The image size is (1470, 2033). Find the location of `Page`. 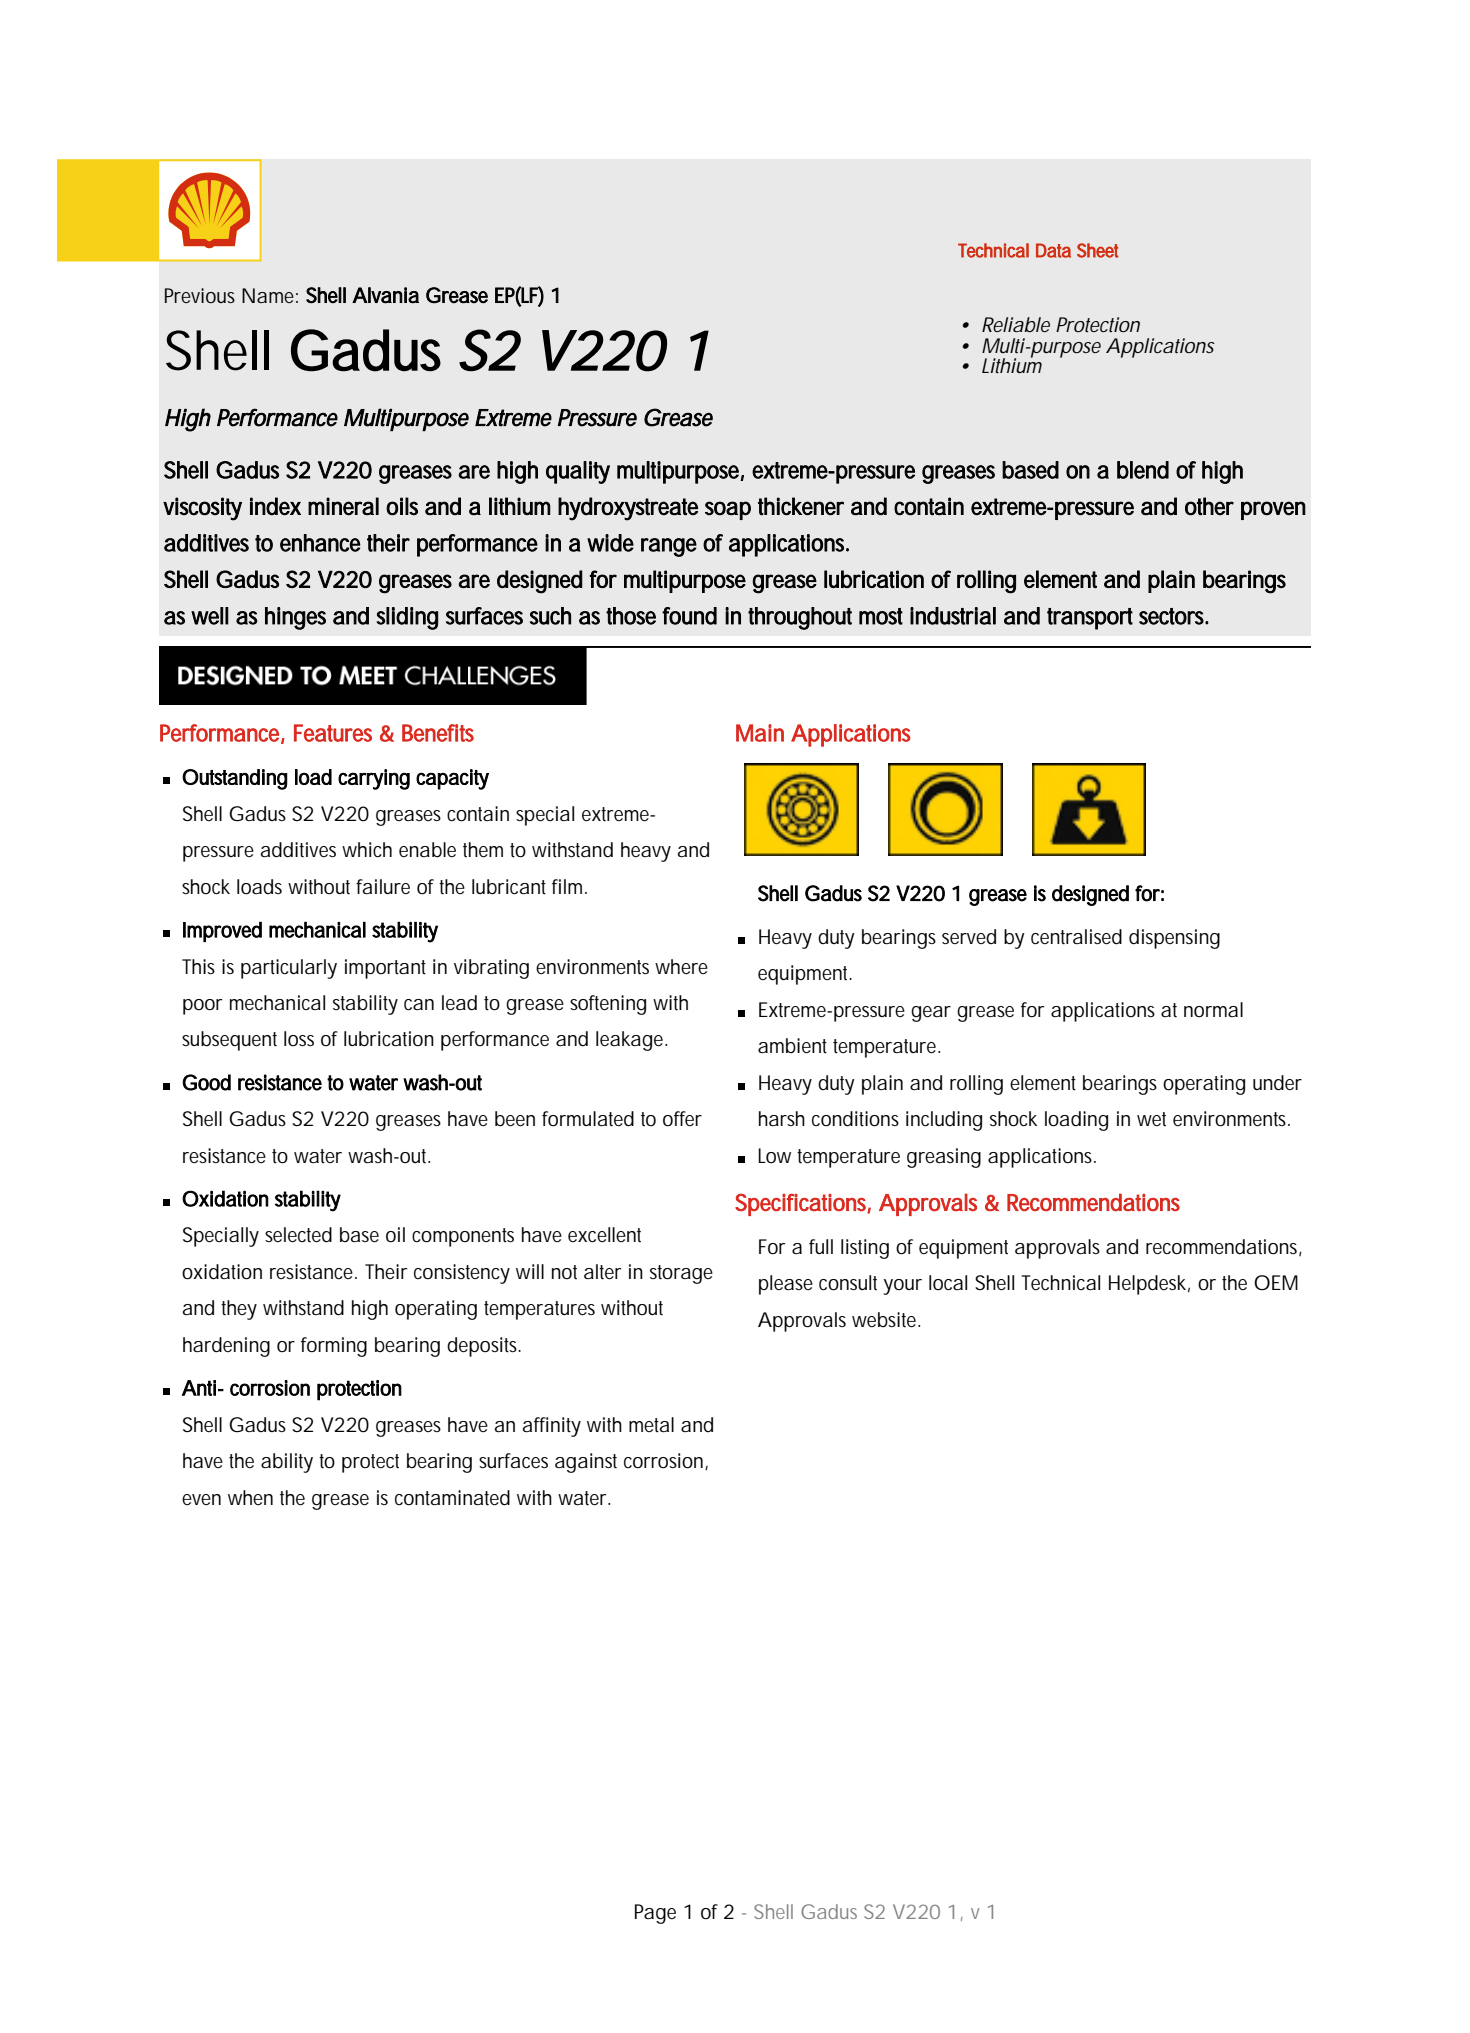

Page is located at coordinates (655, 1914).
